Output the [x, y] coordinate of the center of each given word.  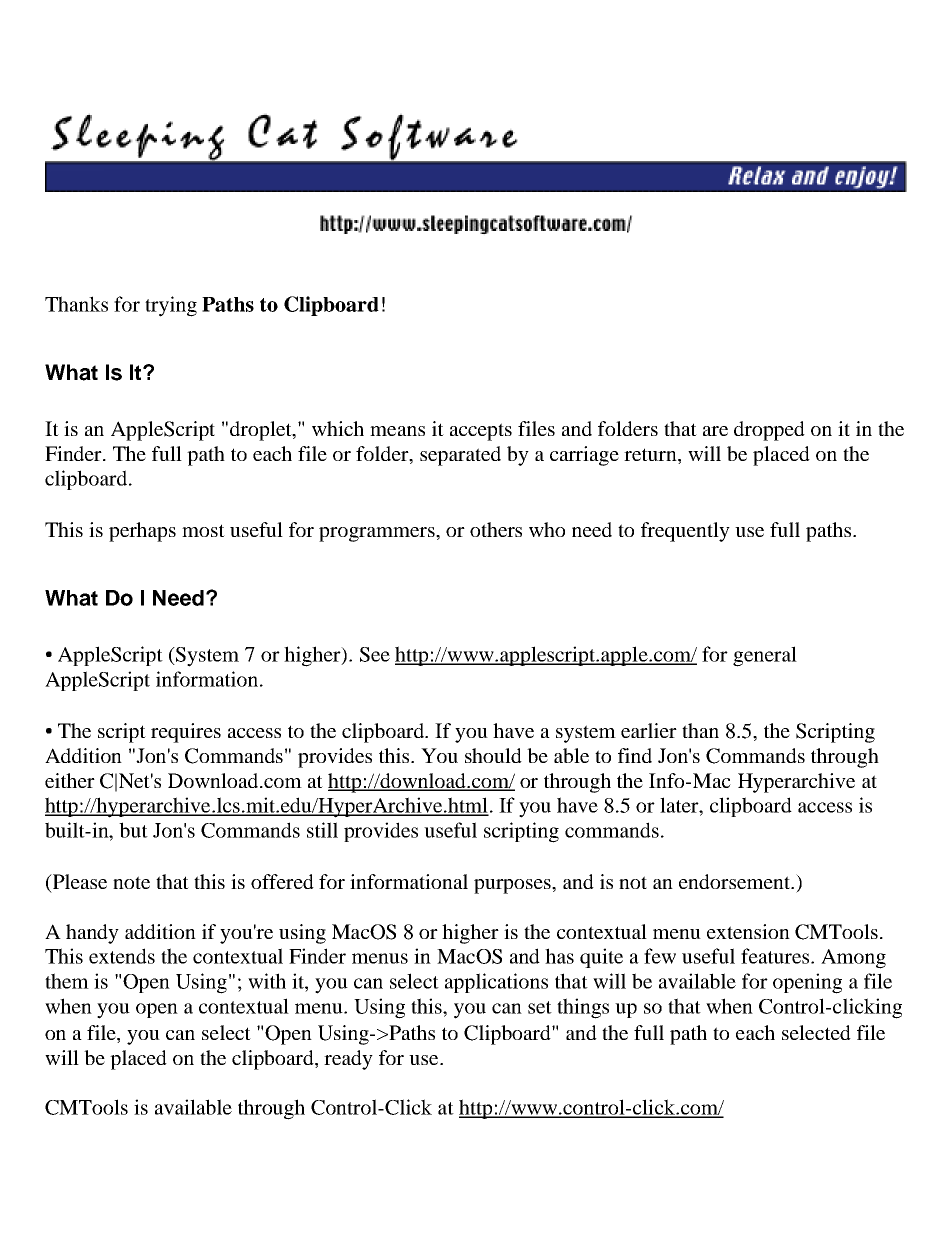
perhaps [142, 532]
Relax [756, 176]
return [651, 454]
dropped [769, 431]
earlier [649, 730]
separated [460, 456]
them [67, 981]
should [493, 755]
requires [186, 733]
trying [171, 306]
